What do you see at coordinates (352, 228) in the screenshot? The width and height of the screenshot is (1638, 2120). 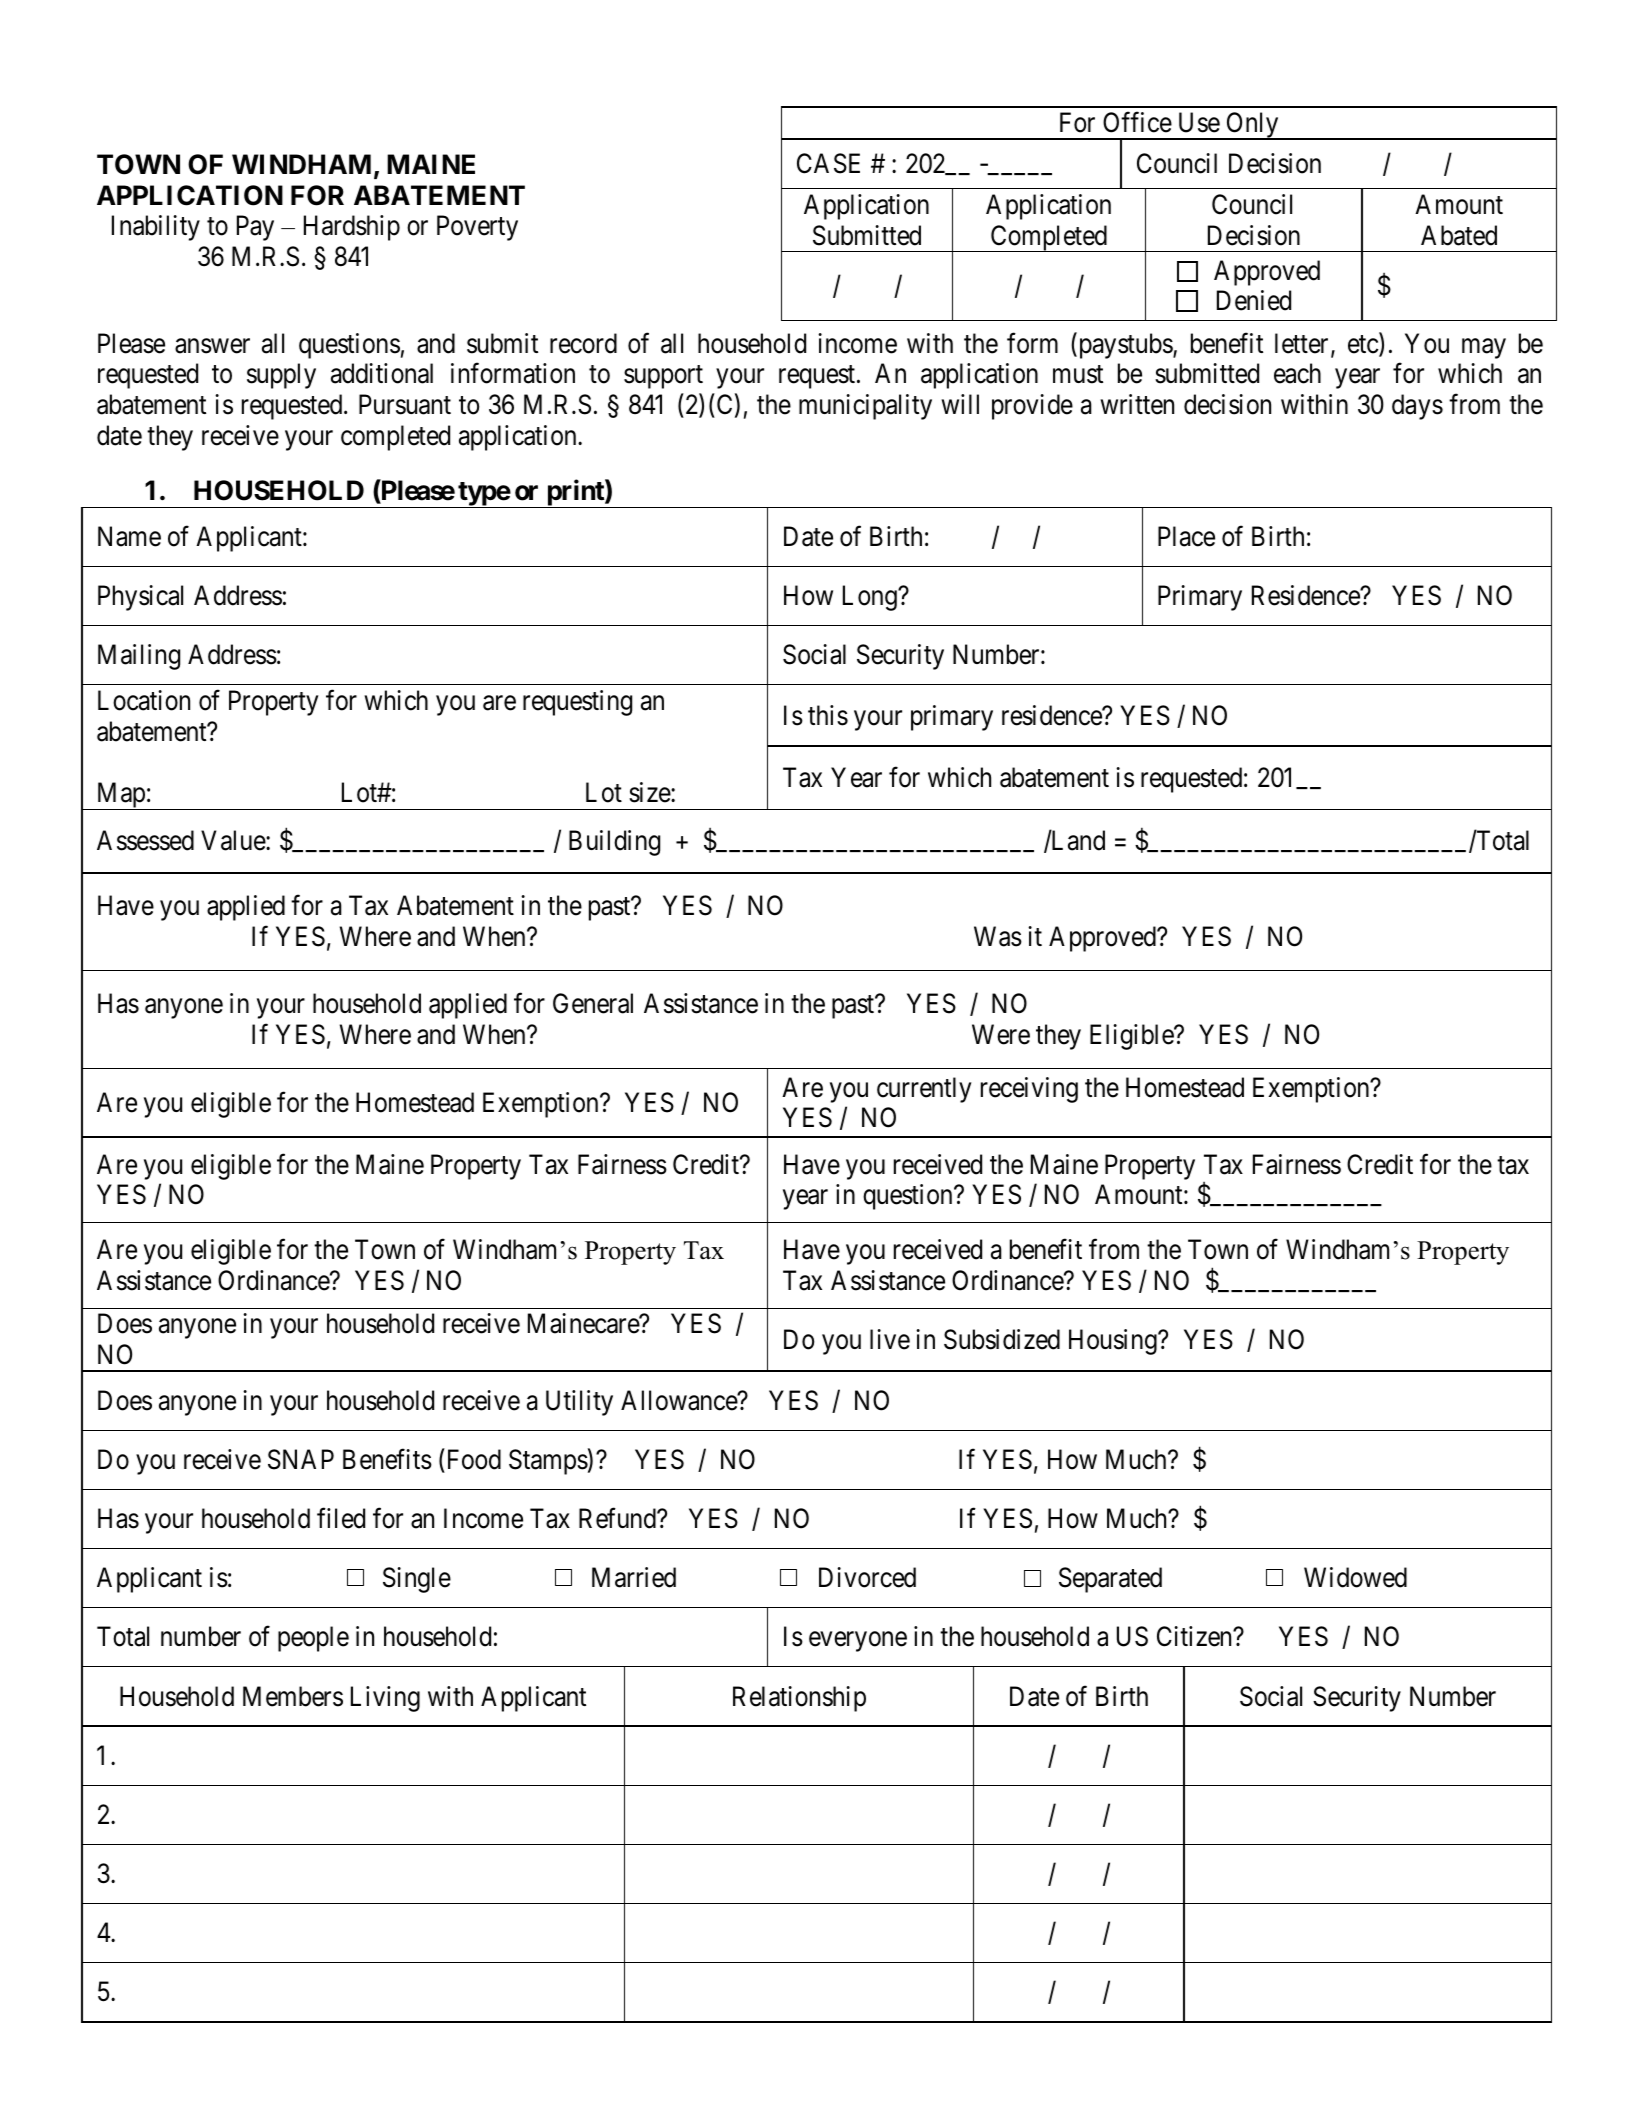 I see `Hardship` at bounding box center [352, 228].
